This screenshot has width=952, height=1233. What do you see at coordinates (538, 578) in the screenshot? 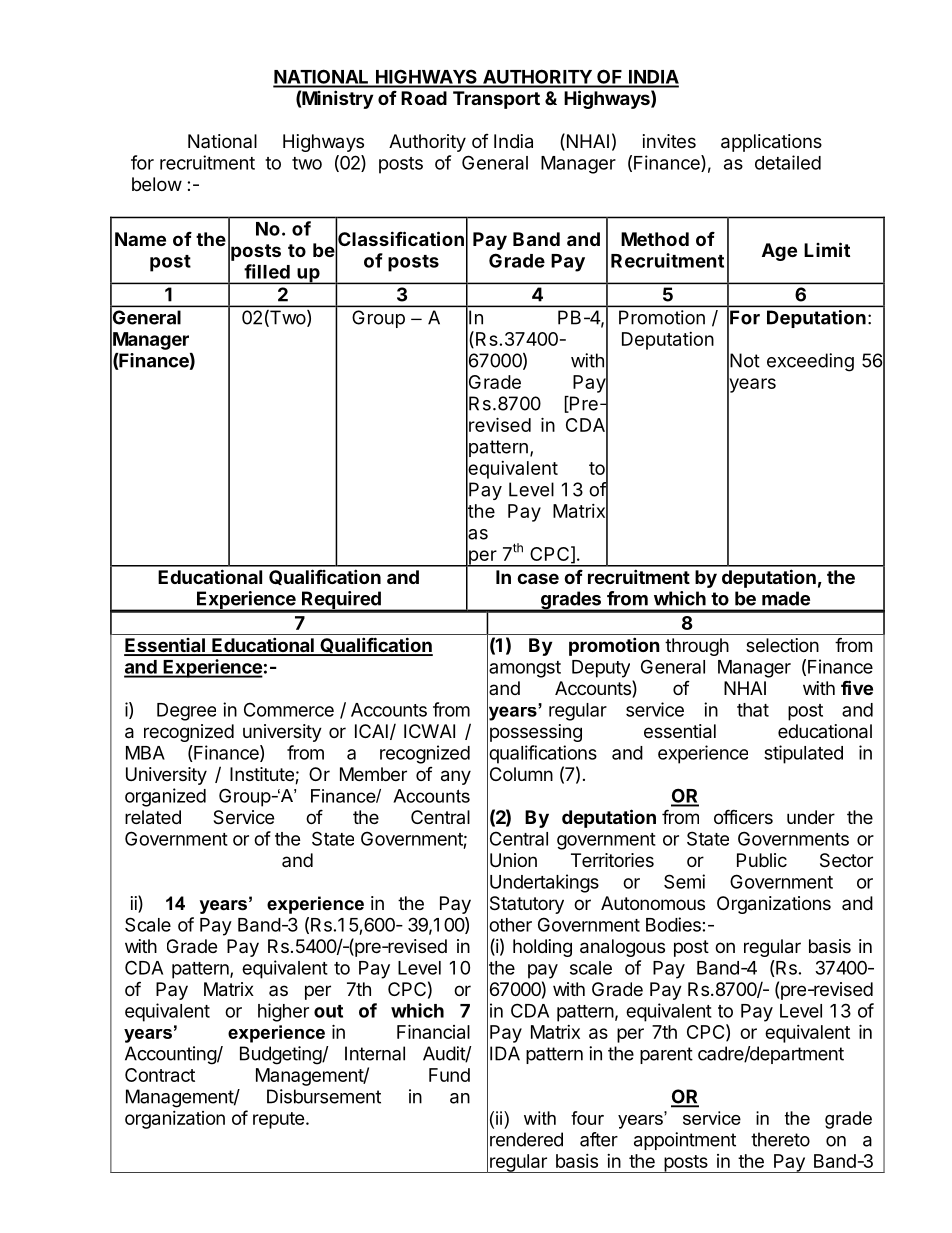
I see `case` at bounding box center [538, 578].
